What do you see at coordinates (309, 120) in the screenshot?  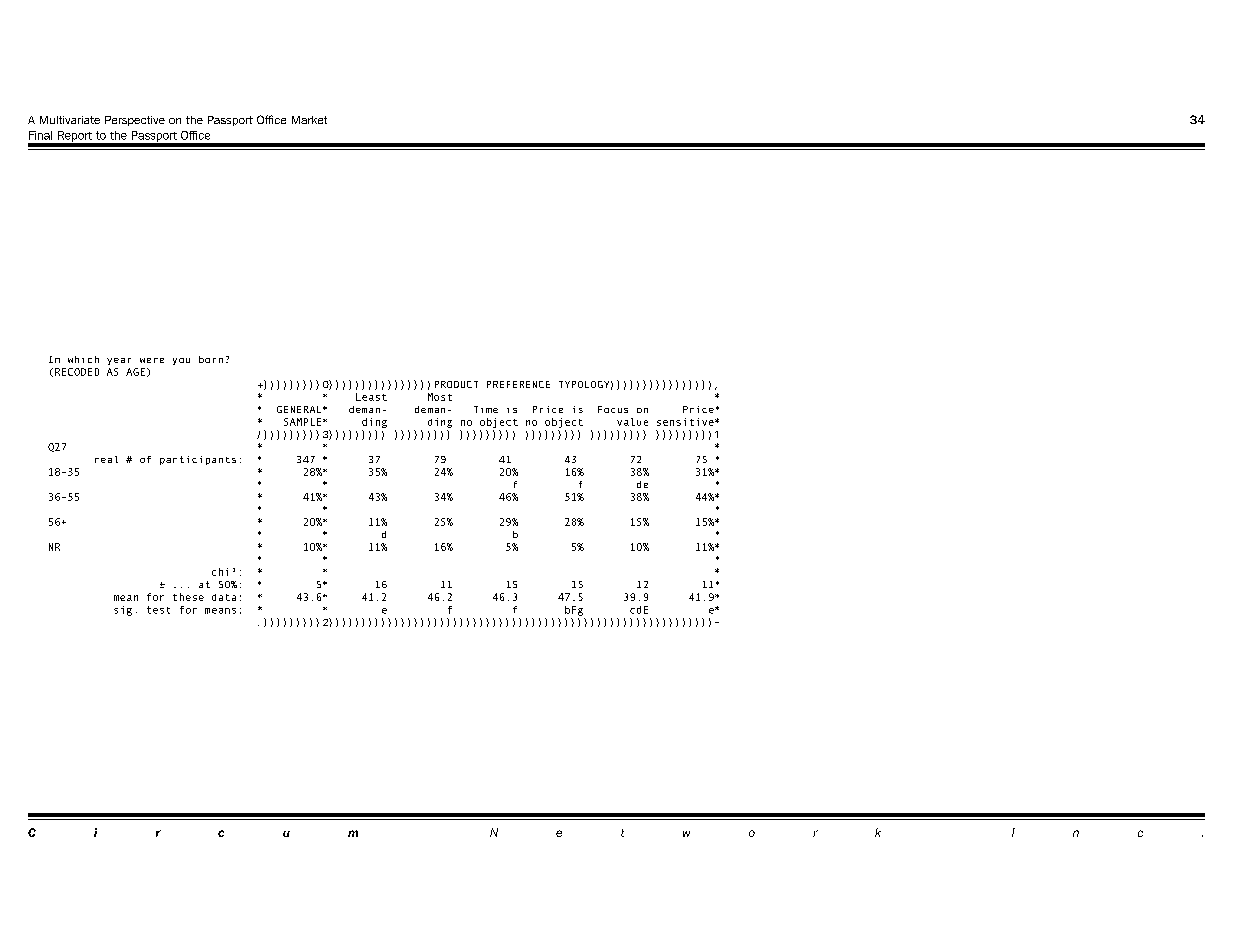 I see `Market` at bounding box center [309, 120].
